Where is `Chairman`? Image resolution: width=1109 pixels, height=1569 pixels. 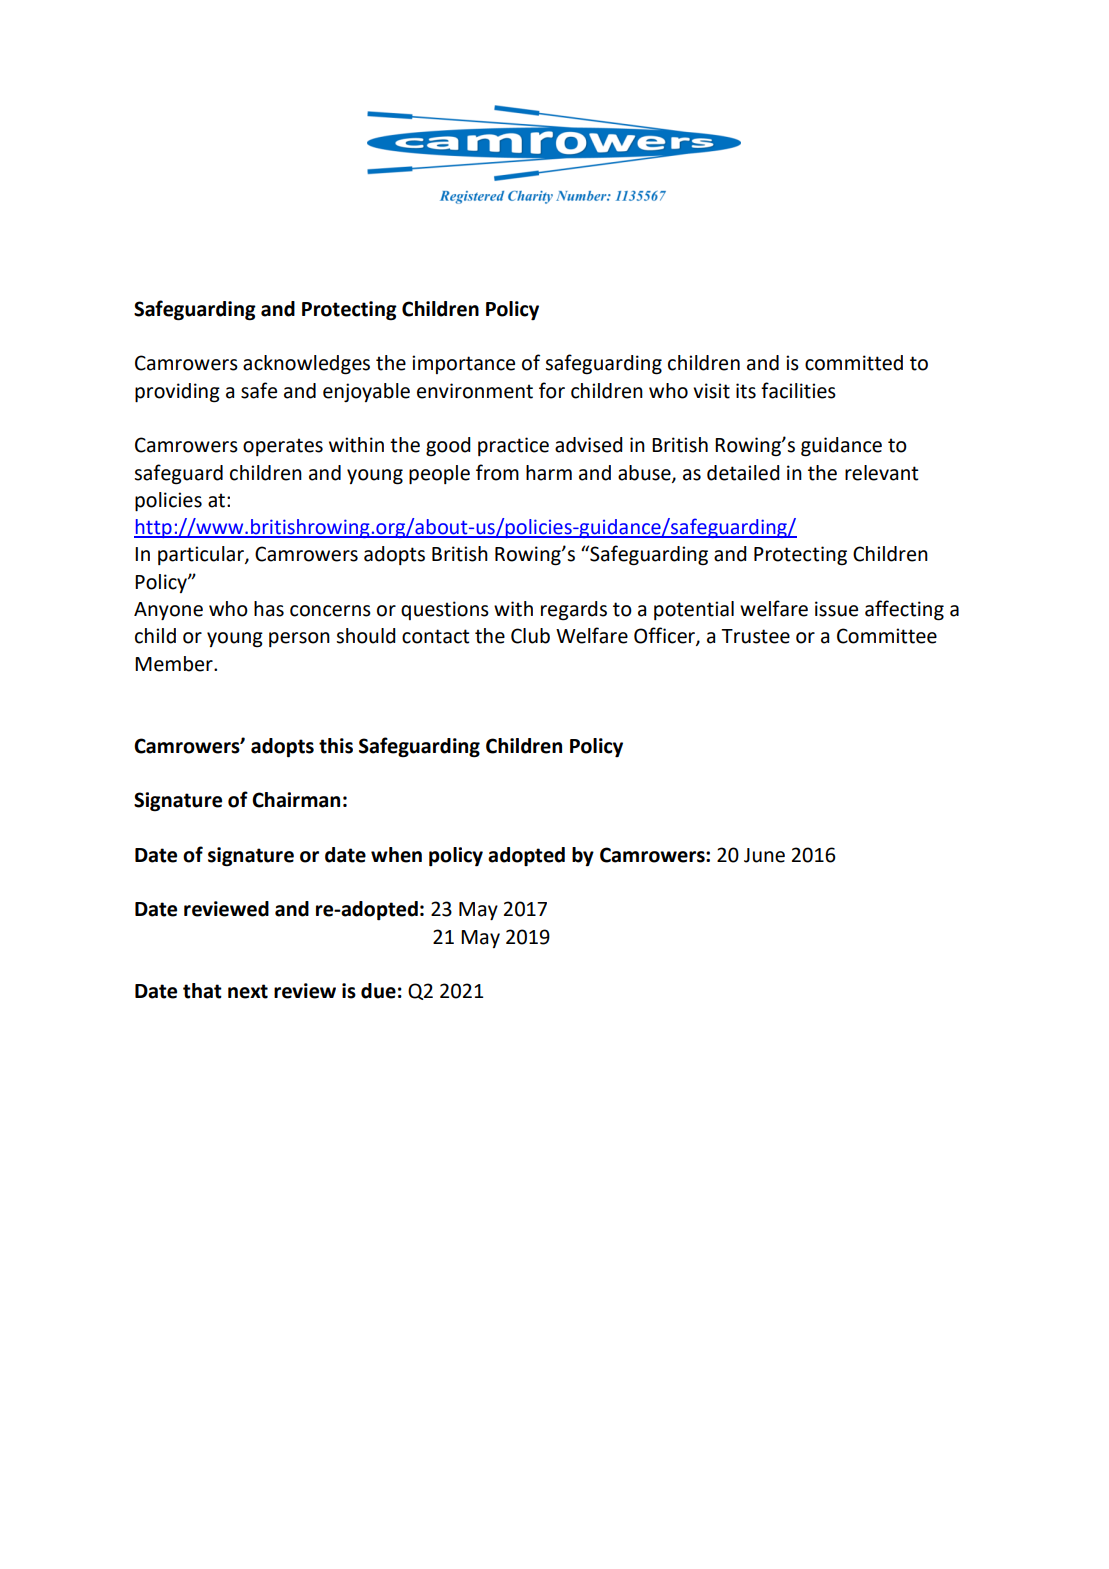 Chairman is located at coordinates (296, 800).
